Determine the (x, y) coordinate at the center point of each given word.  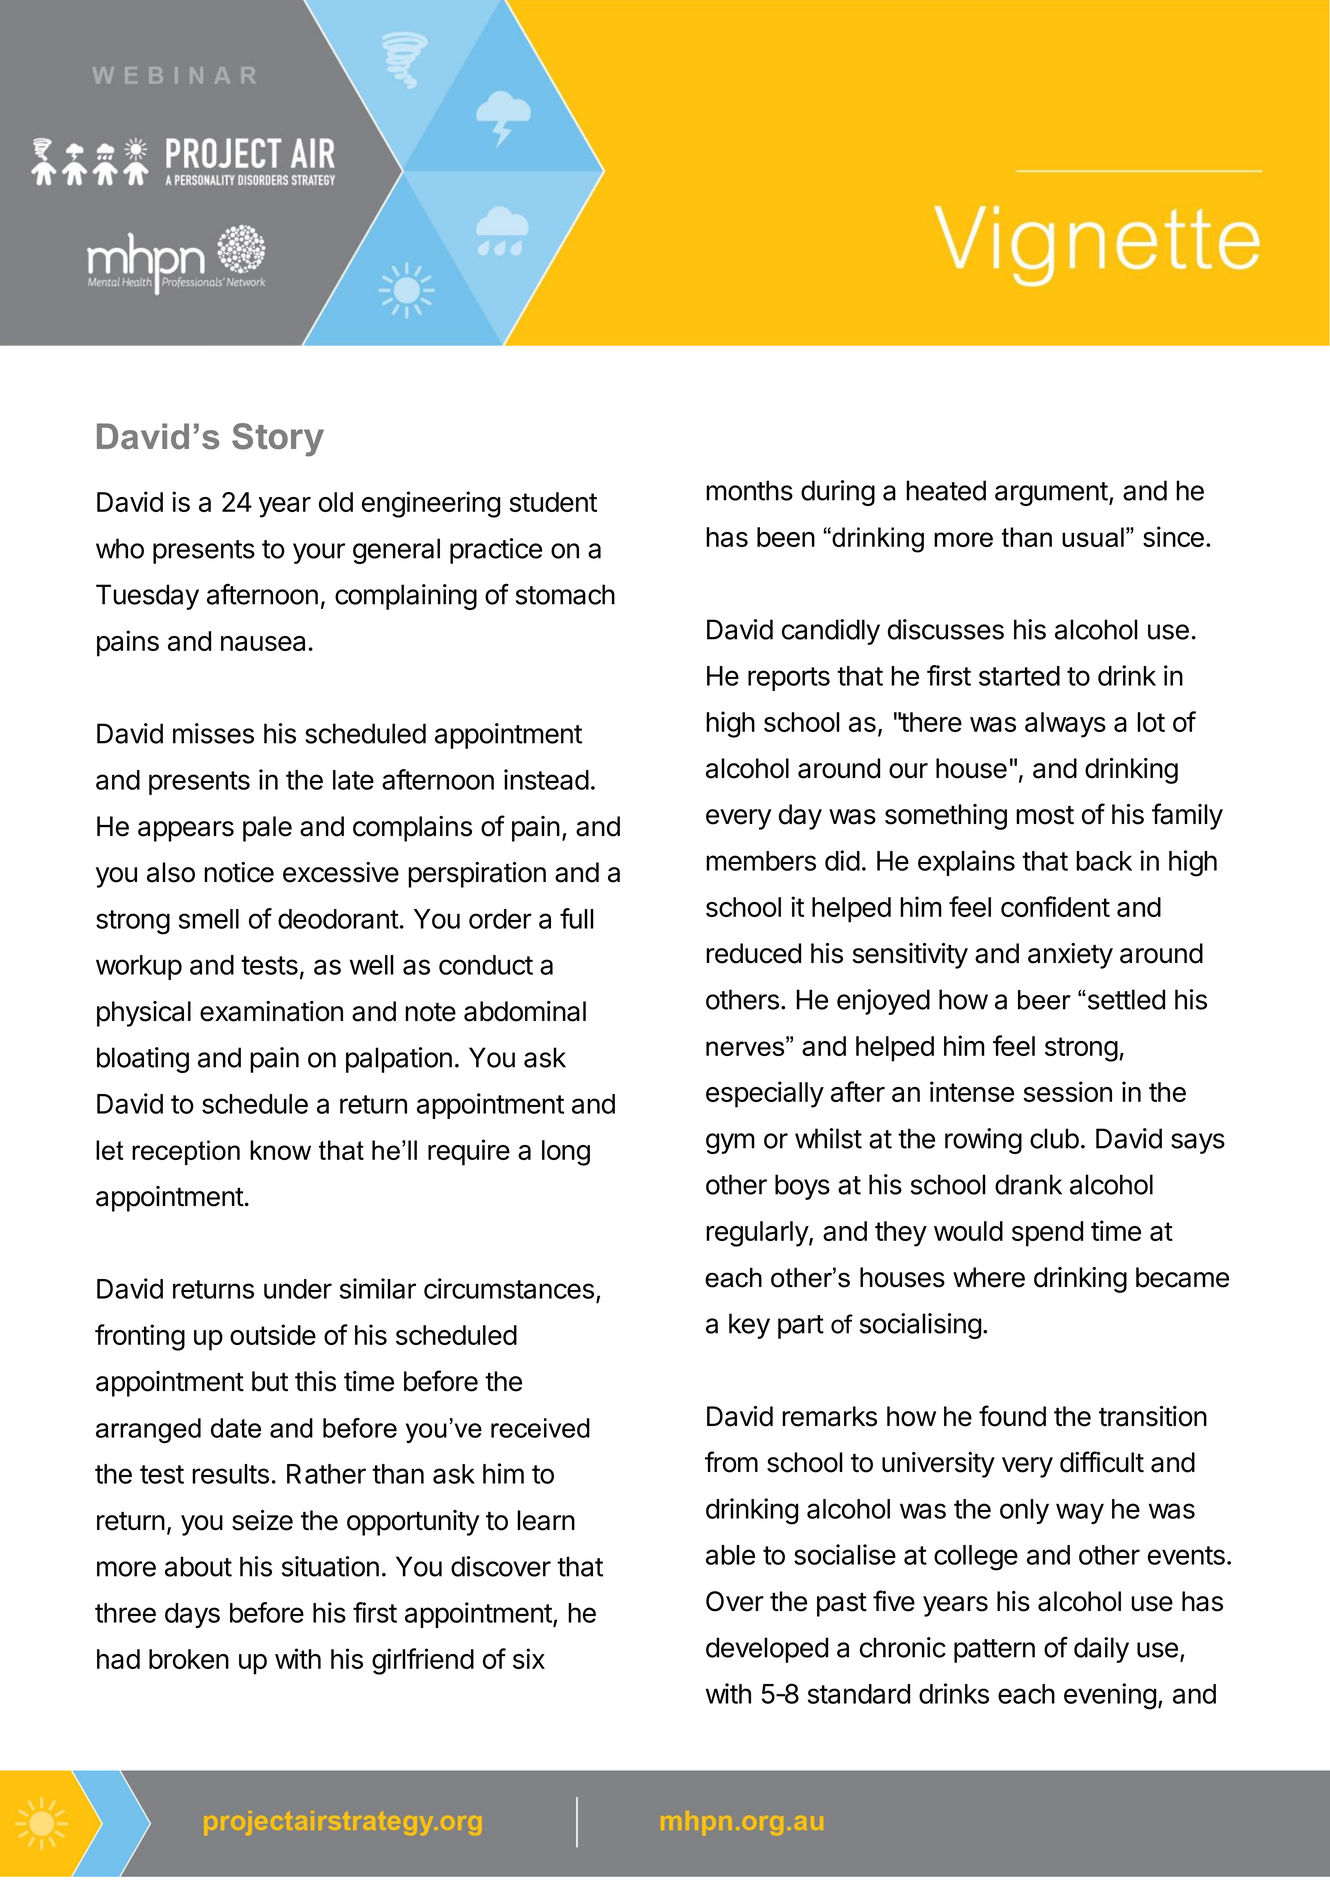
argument (1051, 494)
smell (209, 919)
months (749, 490)
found (1012, 1416)
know (280, 1150)
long (566, 1153)
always (1065, 725)
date (236, 1428)
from (731, 1462)
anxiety (1070, 956)
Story (278, 440)
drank (1028, 1184)
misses (213, 733)
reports (789, 679)
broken (189, 1659)
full (577, 918)
